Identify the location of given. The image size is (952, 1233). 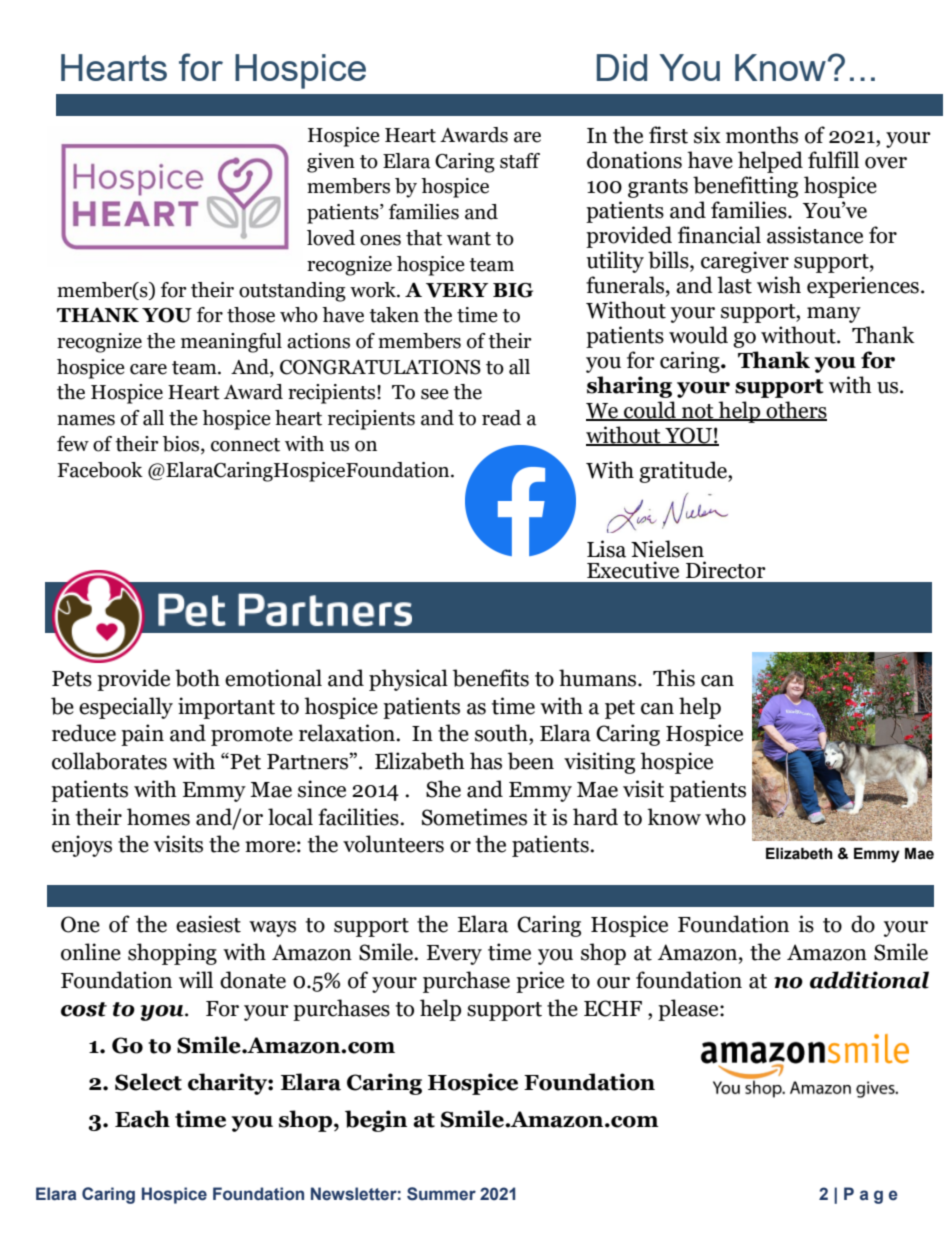
(331, 163).
